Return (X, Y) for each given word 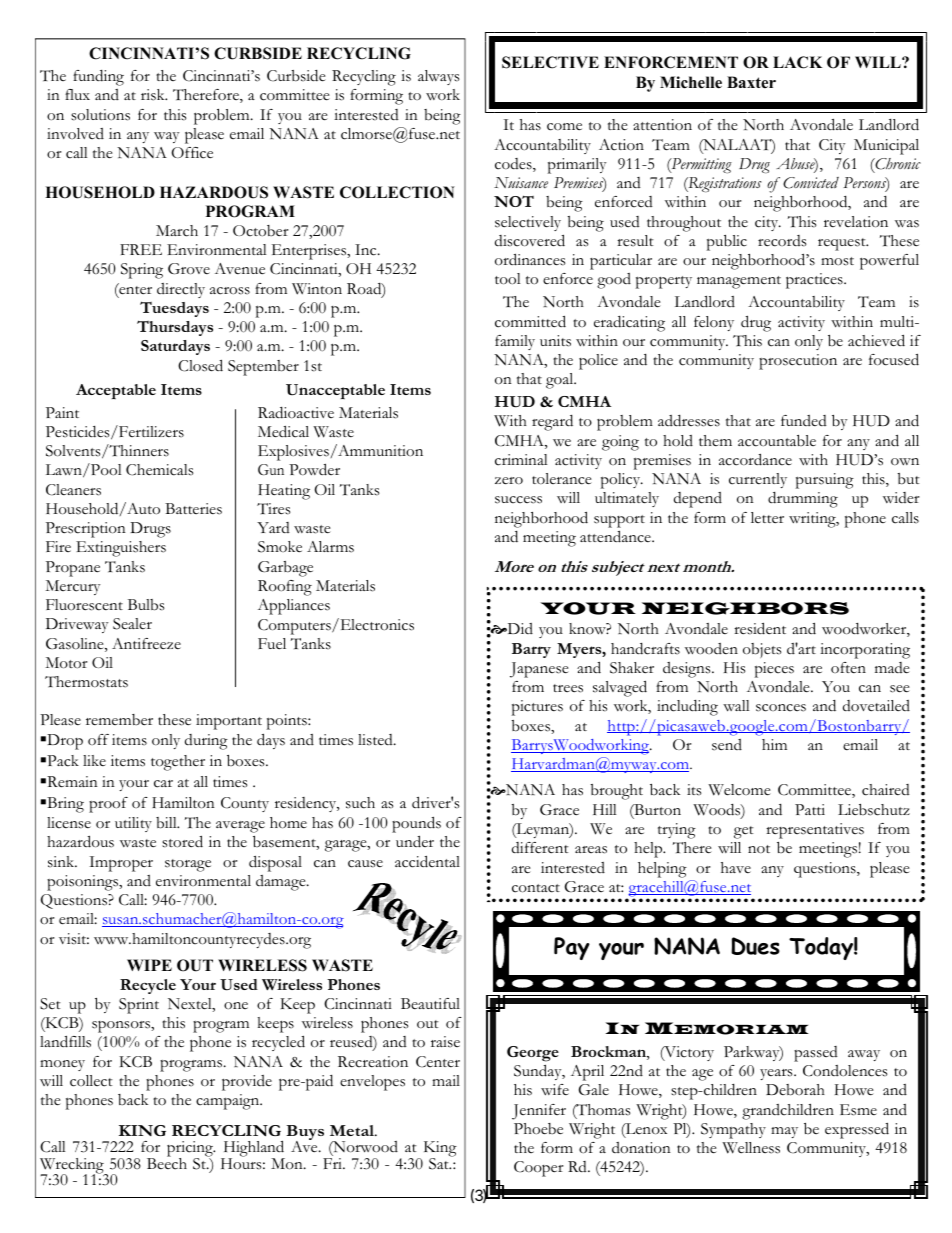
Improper (121, 864)
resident (760, 628)
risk (154, 95)
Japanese (539, 670)
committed (530, 321)
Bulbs (146, 605)
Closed (200, 365)
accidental (427, 861)
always (438, 77)
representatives (815, 831)
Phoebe (538, 1129)
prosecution (798, 362)
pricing (191, 1150)
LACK (797, 62)
